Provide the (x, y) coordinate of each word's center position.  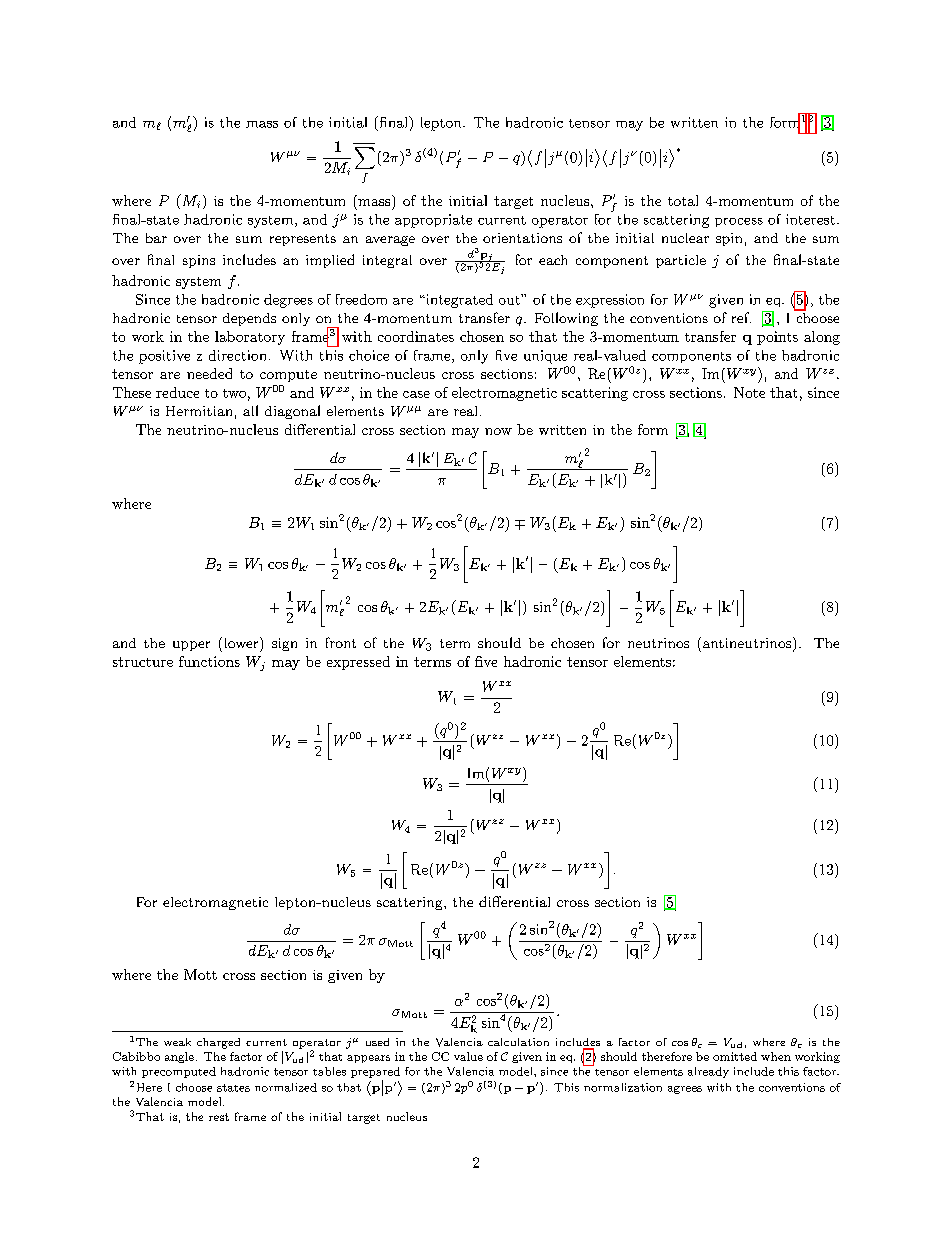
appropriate (433, 221)
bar (156, 238)
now (498, 431)
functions (209, 661)
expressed (358, 663)
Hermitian (199, 411)
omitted (735, 1056)
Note (749, 392)
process (739, 222)
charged (218, 1043)
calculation (518, 1042)
